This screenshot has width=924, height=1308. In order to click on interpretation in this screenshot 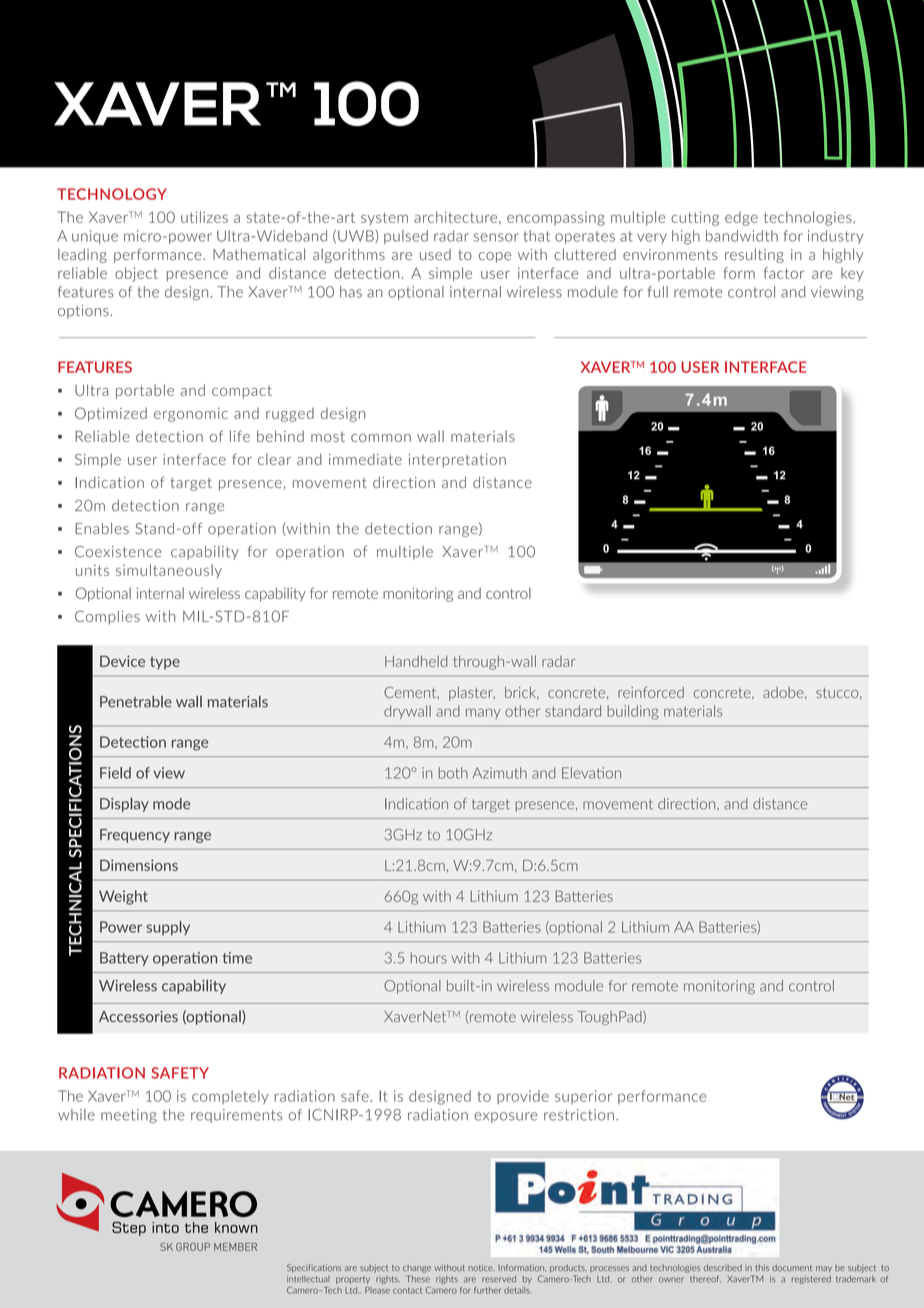, I will do `click(457, 461)`.
